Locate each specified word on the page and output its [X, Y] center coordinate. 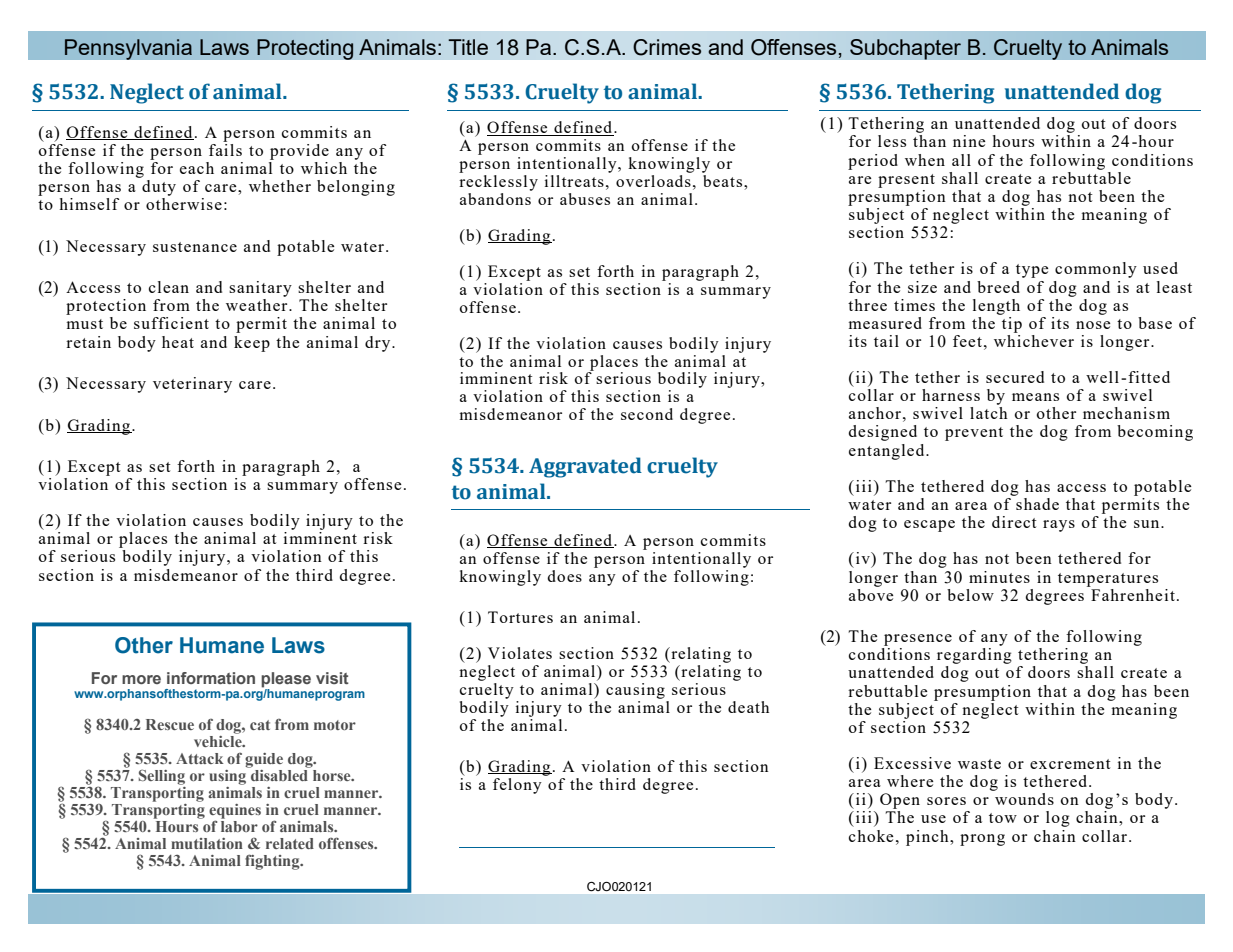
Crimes [667, 47]
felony [517, 786]
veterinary [192, 385]
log [1058, 819]
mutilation [207, 843]
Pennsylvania [128, 49]
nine [969, 141]
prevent [974, 434]
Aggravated [585, 467]
